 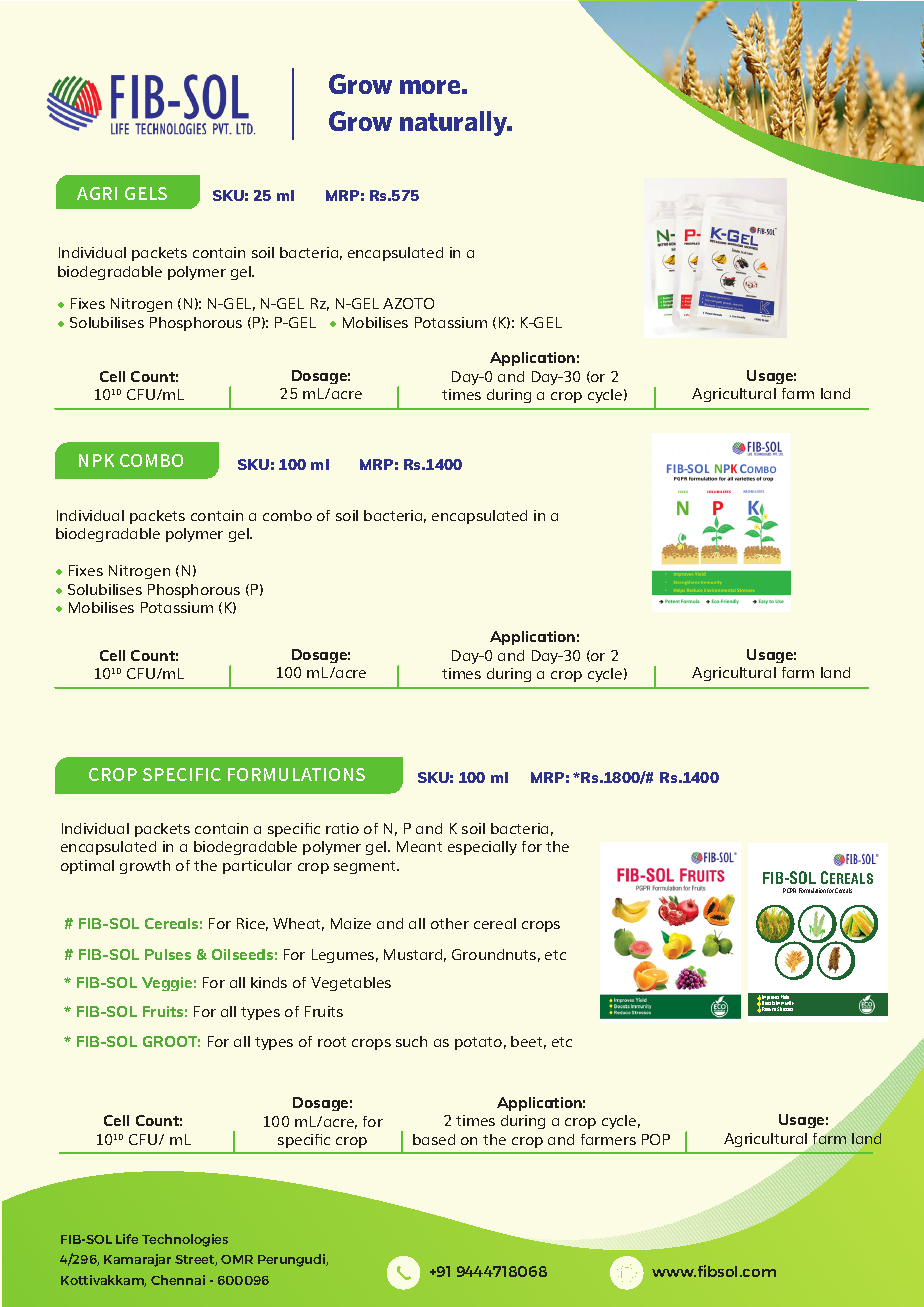 What do you see at coordinates (342, 828) in the screenshot?
I see `ratio` at bounding box center [342, 828].
